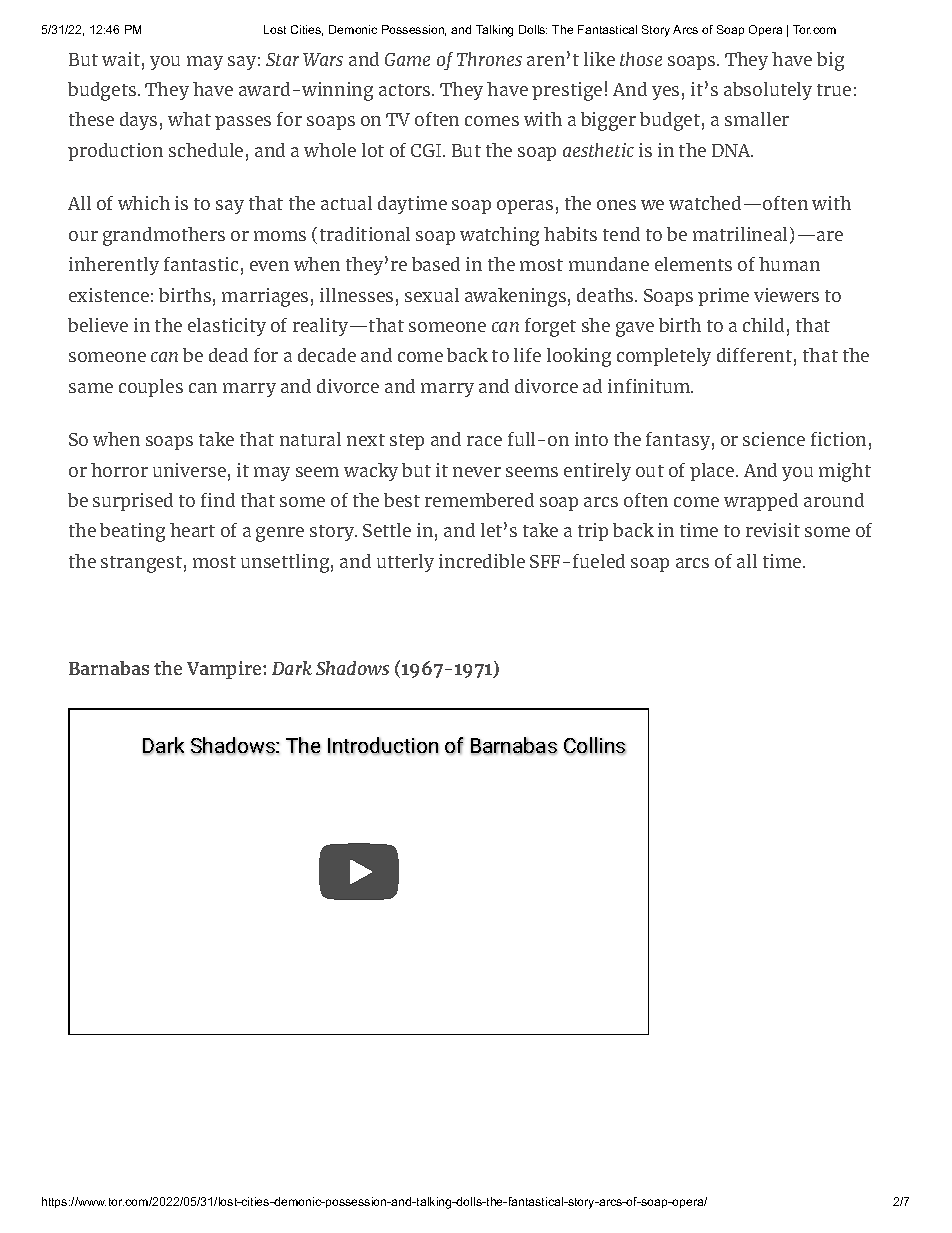  What do you see at coordinates (595, 746) in the screenshot?
I see `Collins` at bounding box center [595, 746].
